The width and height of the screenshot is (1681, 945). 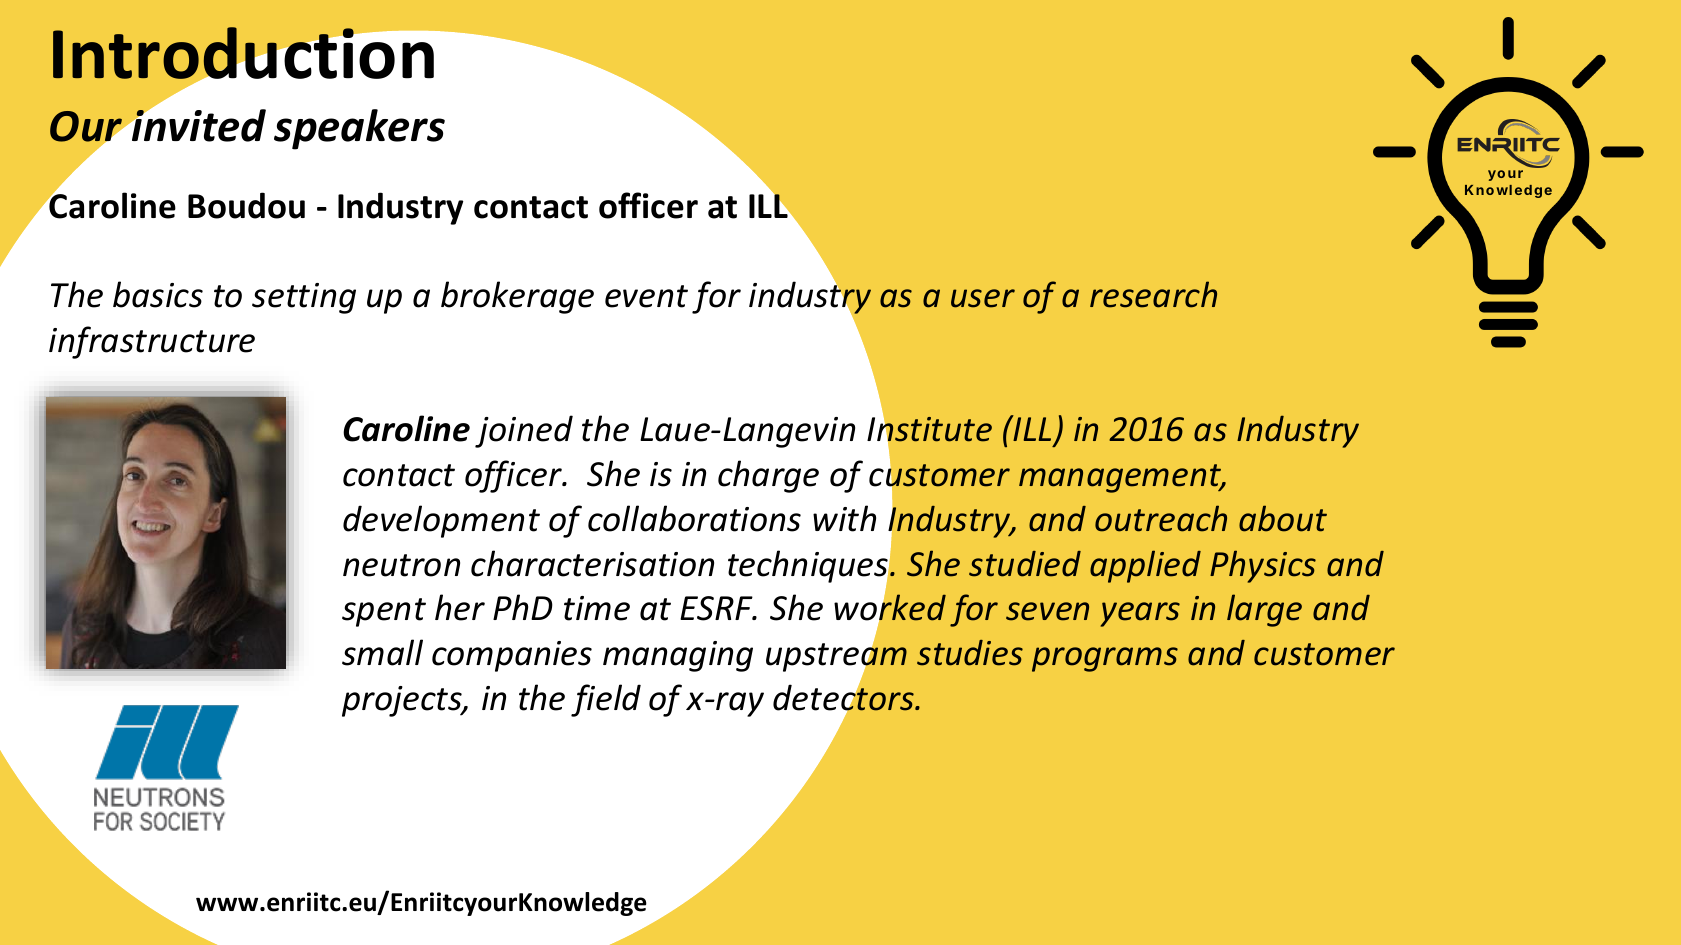 I want to click on charge, so click(x=768, y=476).
